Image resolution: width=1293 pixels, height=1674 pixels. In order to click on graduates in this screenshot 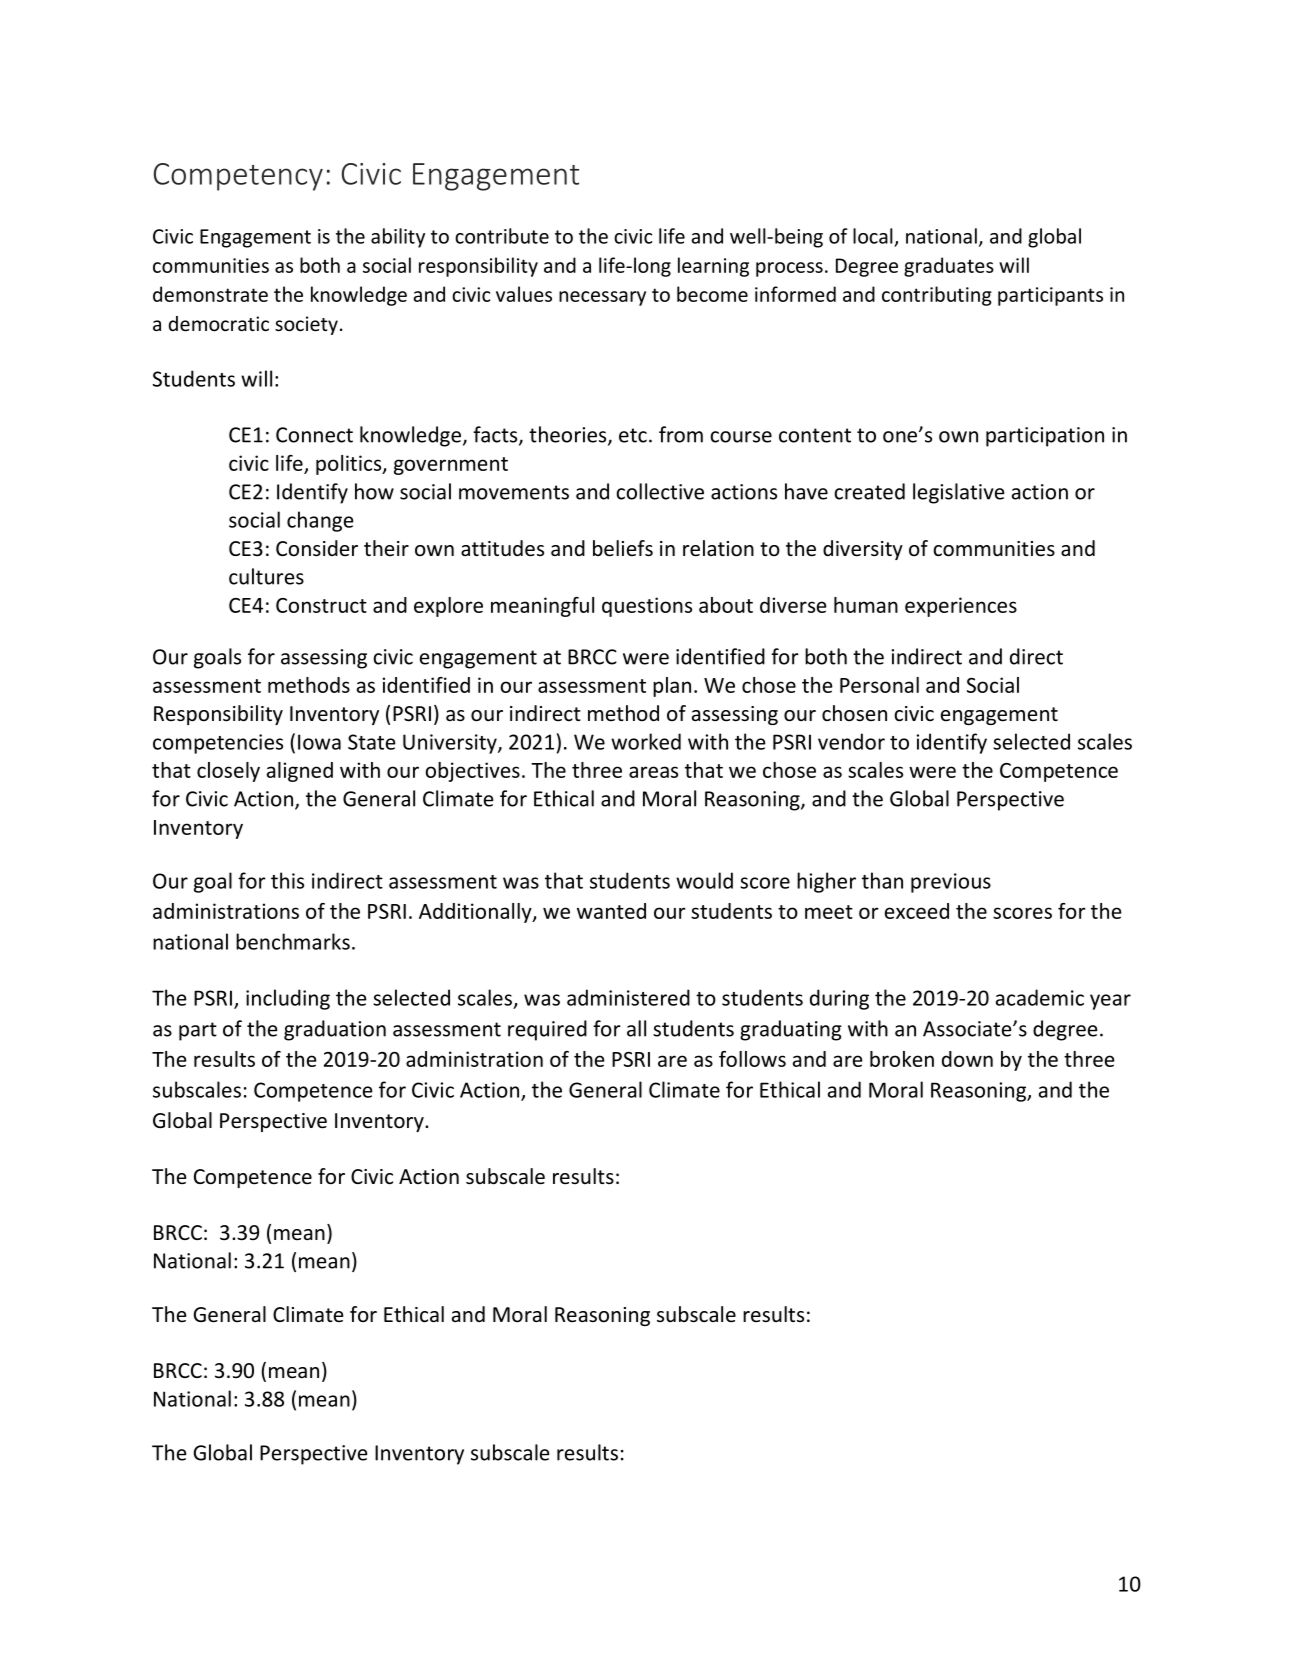, I will do `click(949, 267)`.
